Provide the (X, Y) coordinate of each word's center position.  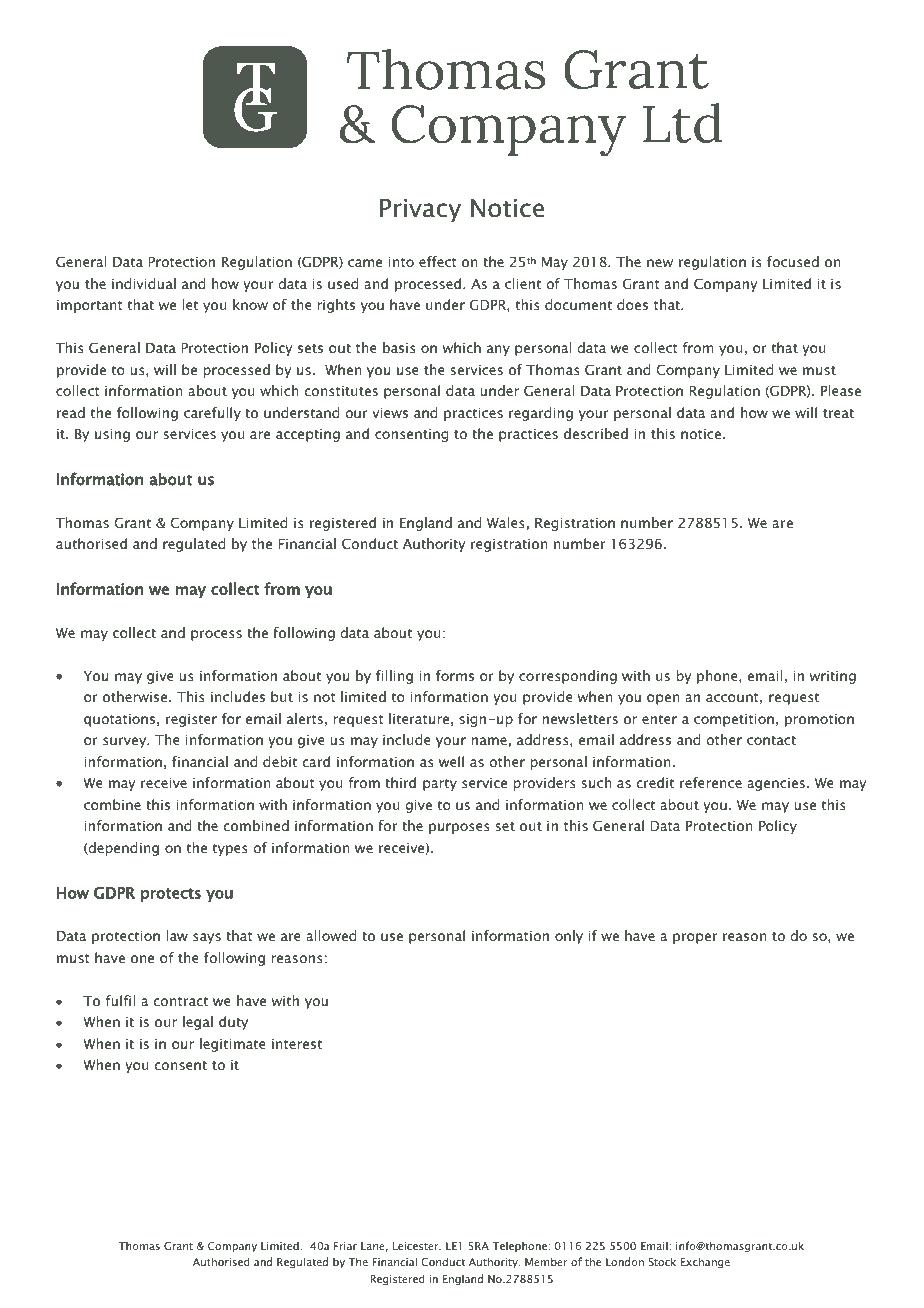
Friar (345, 1246)
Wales (506, 522)
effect (437, 261)
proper (695, 938)
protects (171, 895)
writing (833, 677)
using (112, 435)
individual (144, 283)
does (632, 304)
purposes (459, 828)
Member (546, 1261)
